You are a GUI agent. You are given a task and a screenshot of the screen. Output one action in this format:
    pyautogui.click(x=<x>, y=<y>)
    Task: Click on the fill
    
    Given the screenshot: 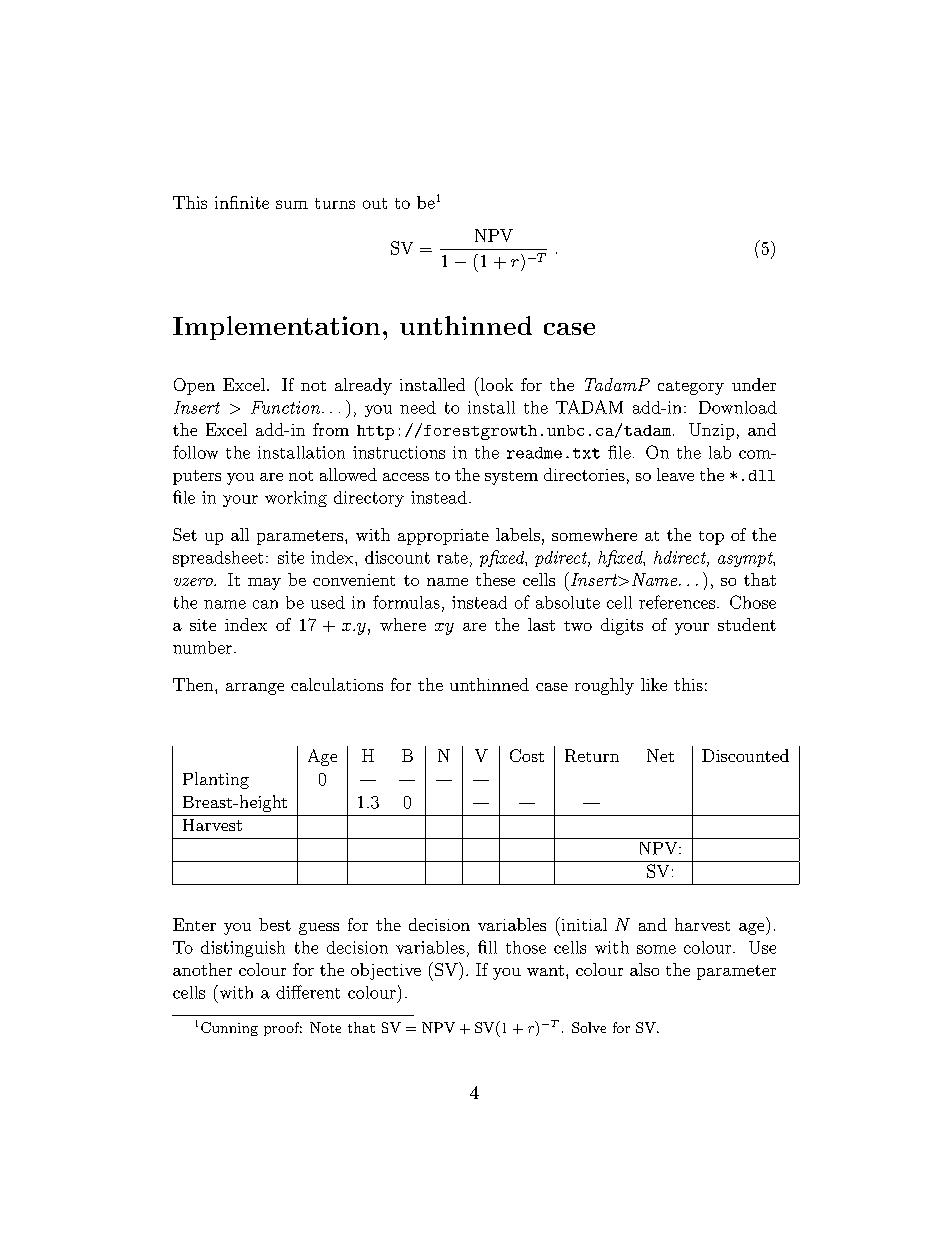 What is the action you would take?
    pyautogui.click(x=487, y=947)
